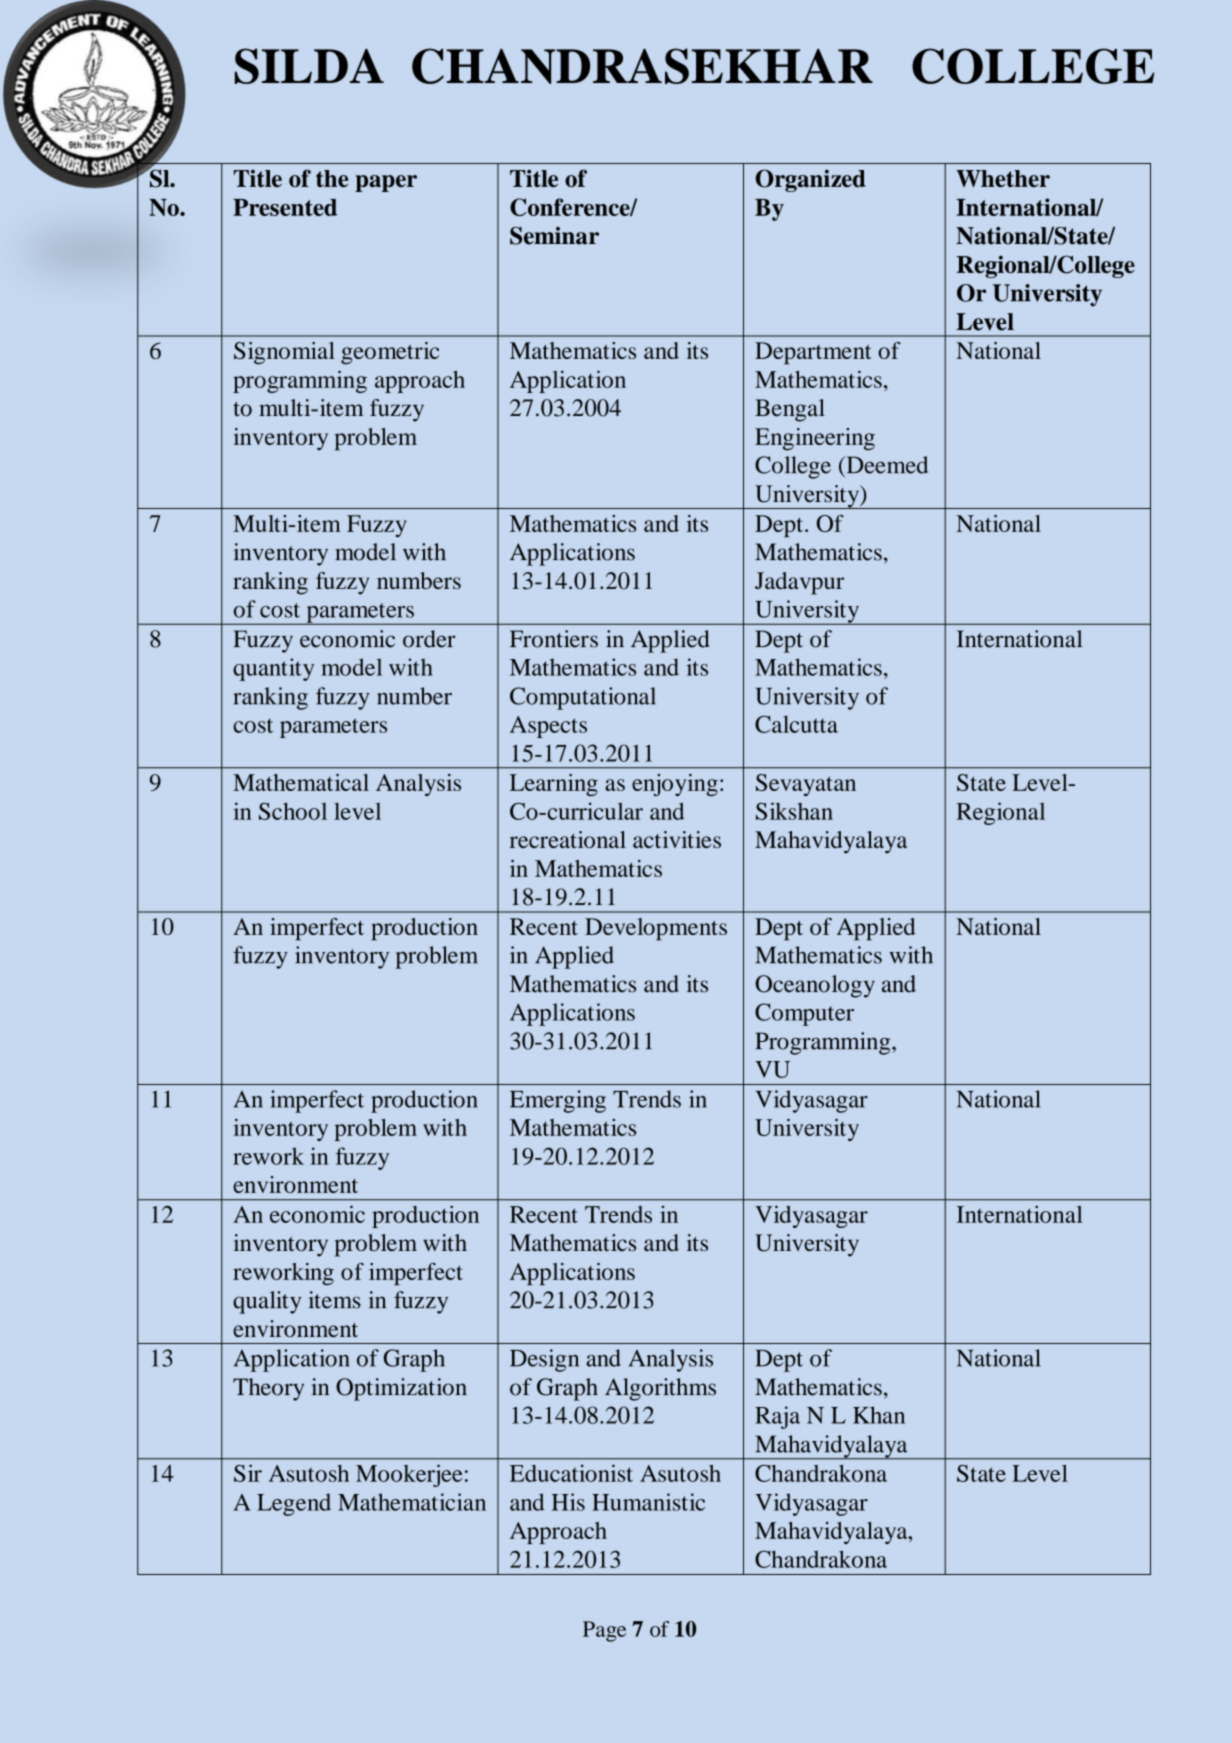 Image resolution: width=1232 pixels, height=1743 pixels. What do you see at coordinates (285, 207) in the screenshot?
I see `Presented` at bounding box center [285, 207].
